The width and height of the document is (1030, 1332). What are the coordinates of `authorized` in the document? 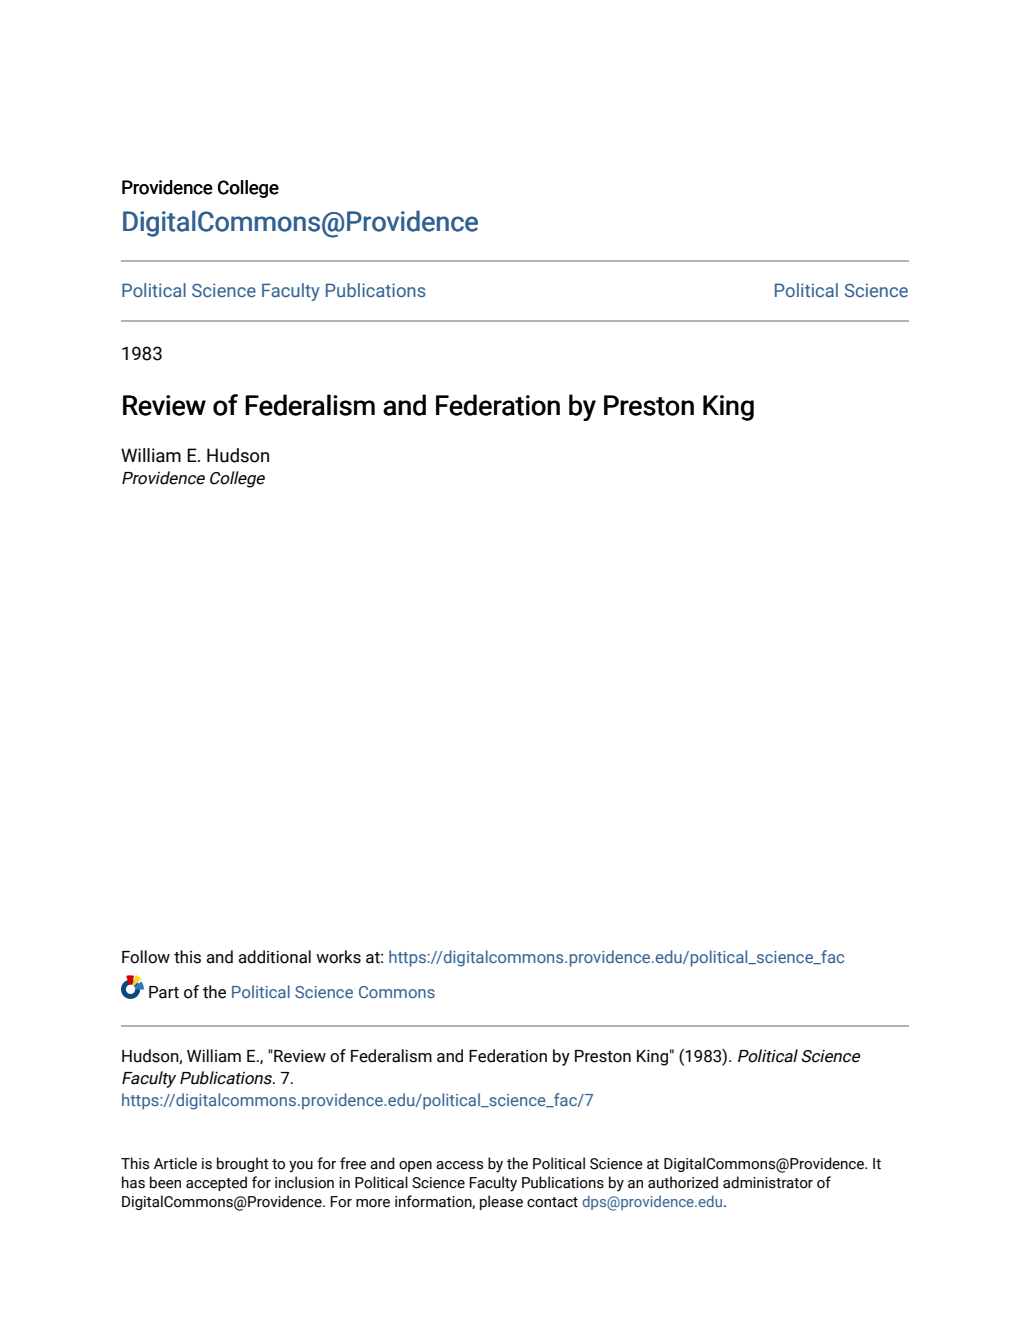 It's located at (683, 1182).
